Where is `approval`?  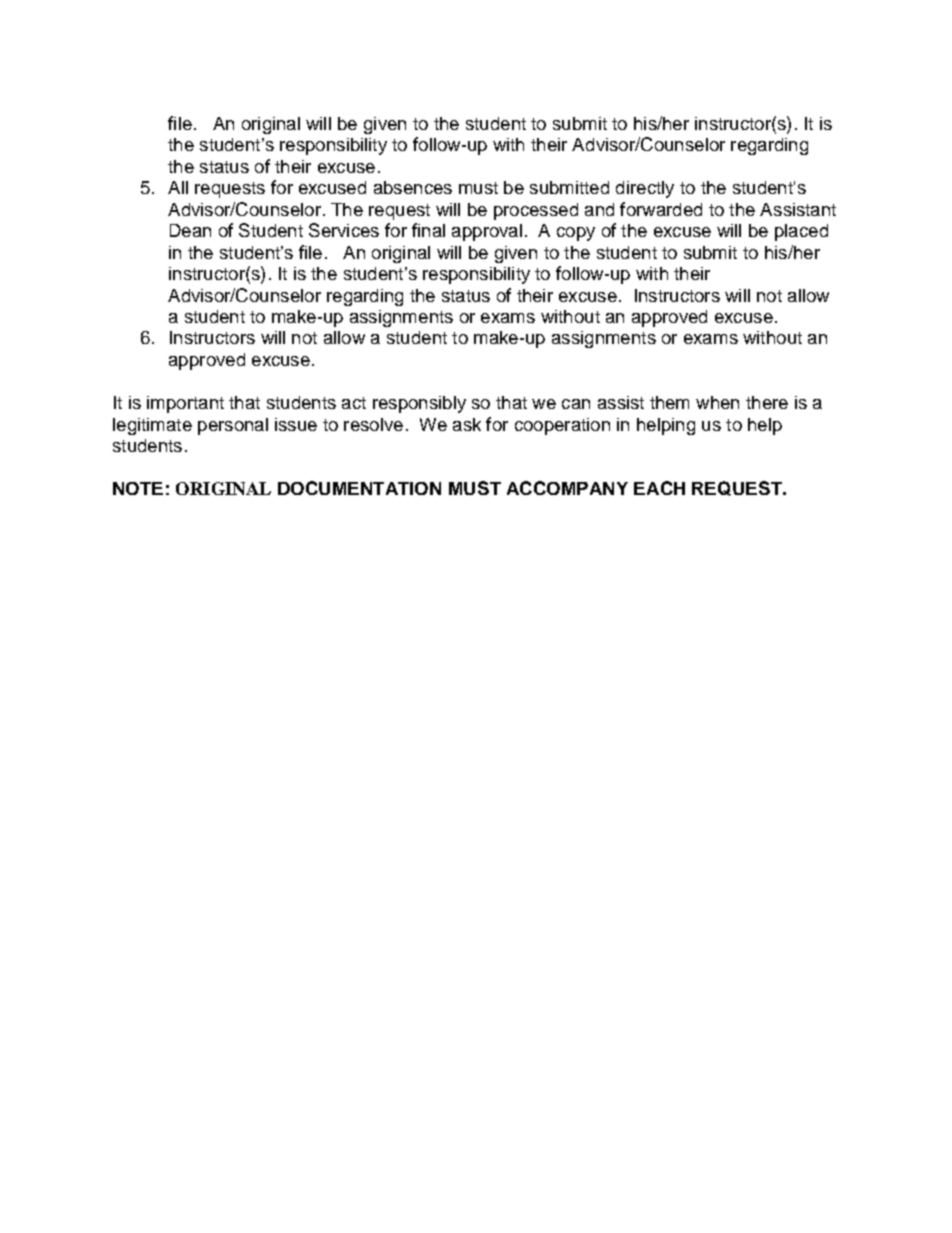
approval is located at coordinates (487, 232).
